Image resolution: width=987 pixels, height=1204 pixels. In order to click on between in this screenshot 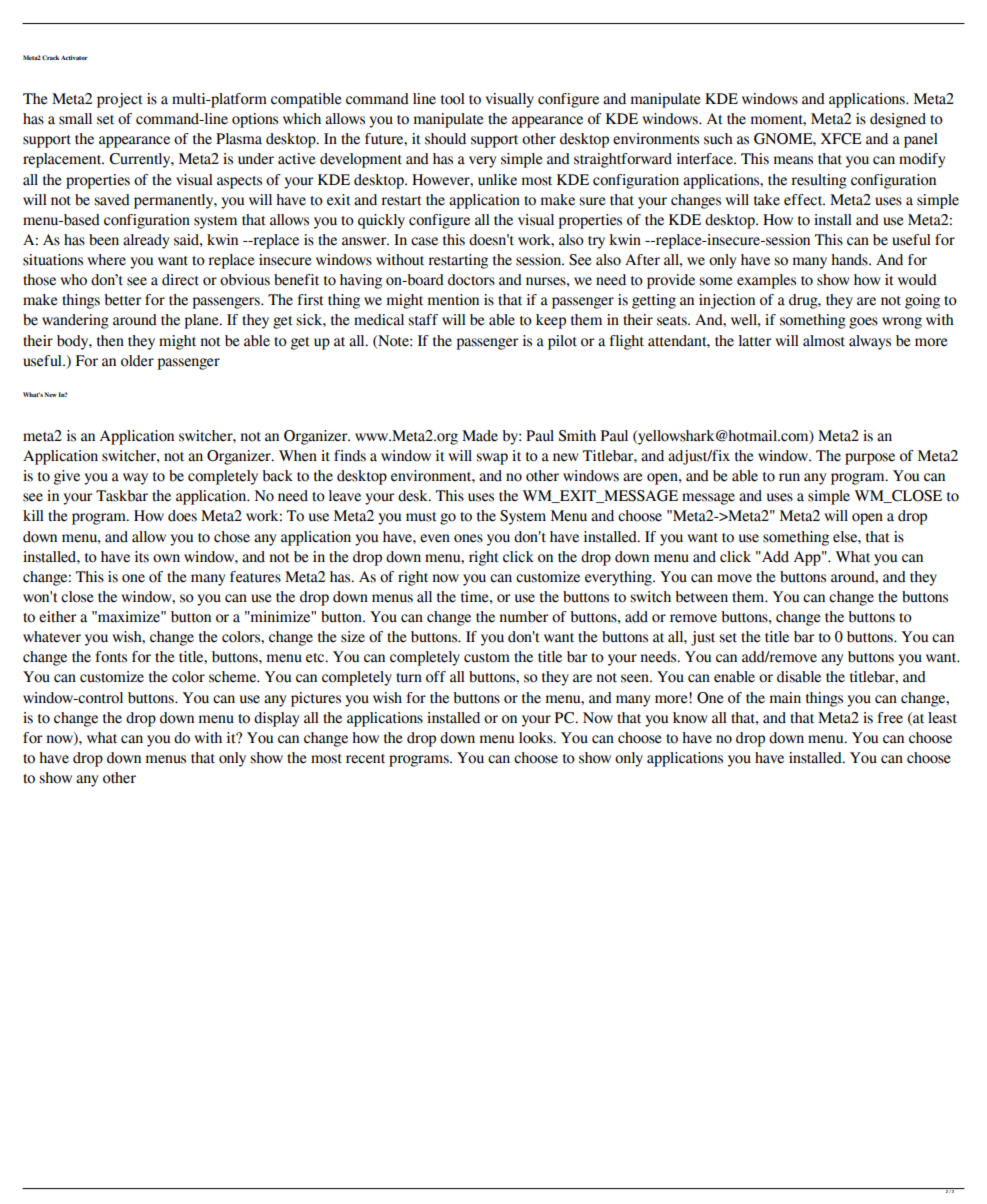, I will do `click(701, 597)`.
